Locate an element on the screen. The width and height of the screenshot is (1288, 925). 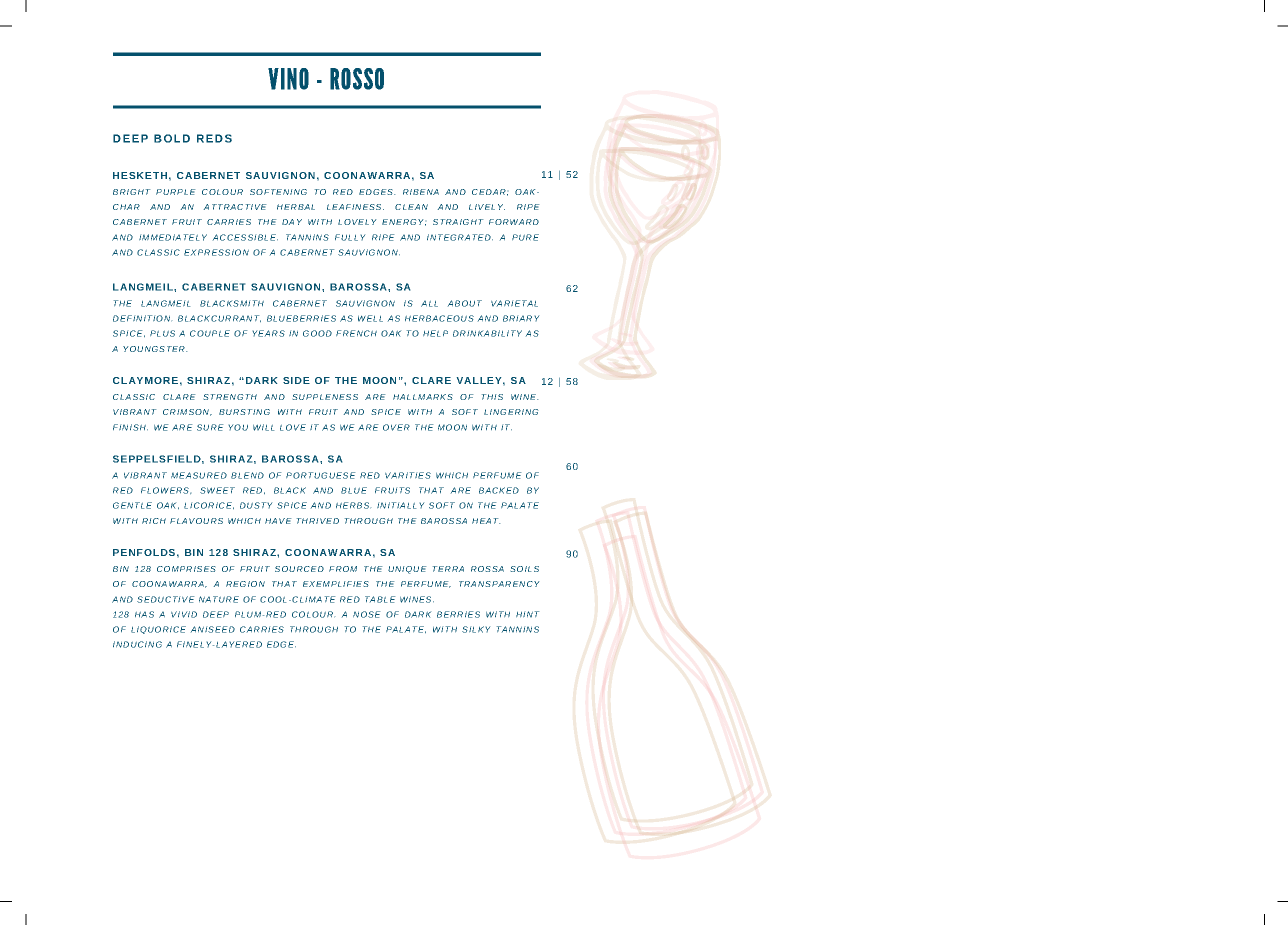
THRIVED is located at coordinates (318, 521).
